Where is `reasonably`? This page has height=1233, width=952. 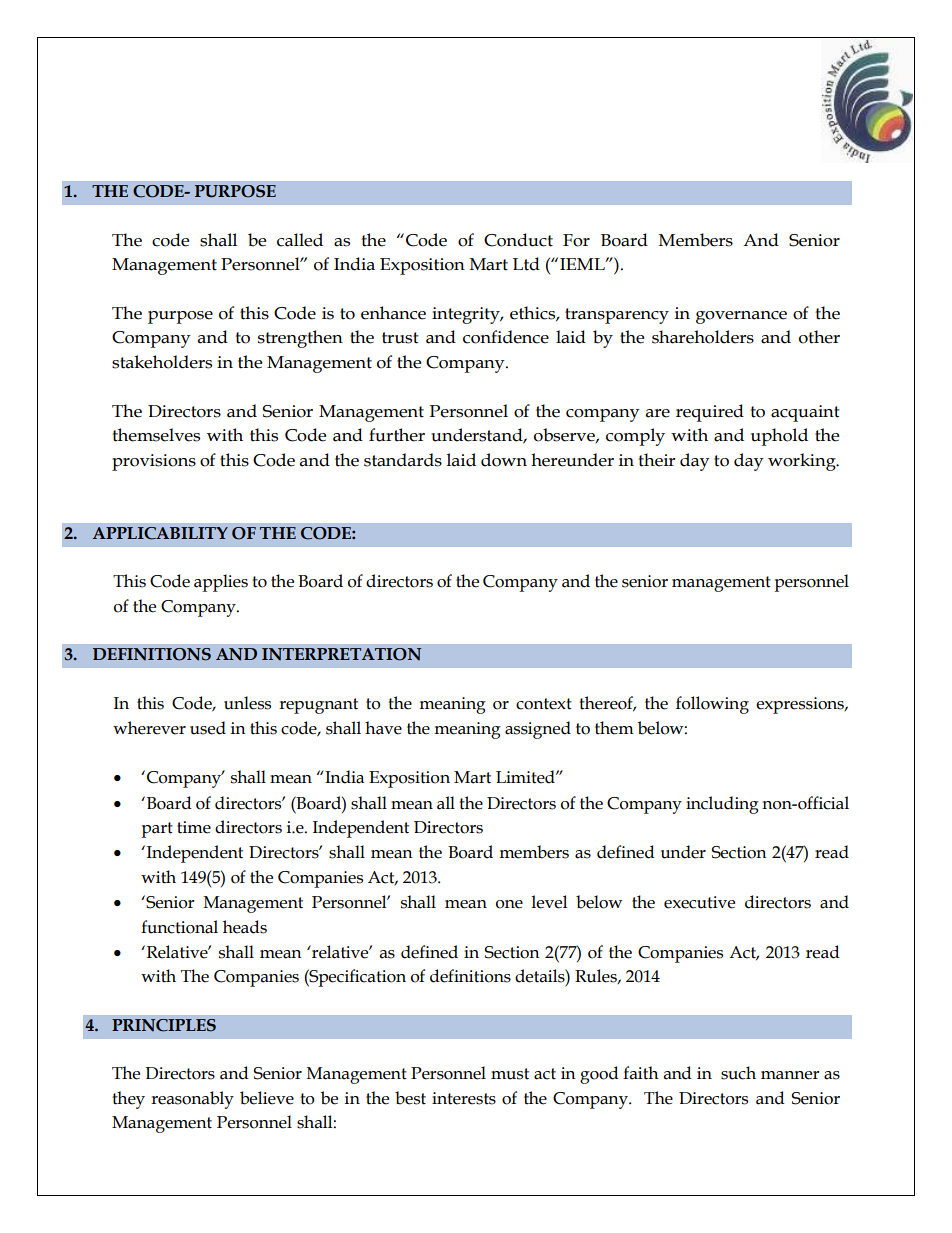
reasonably is located at coordinates (192, 1100).
